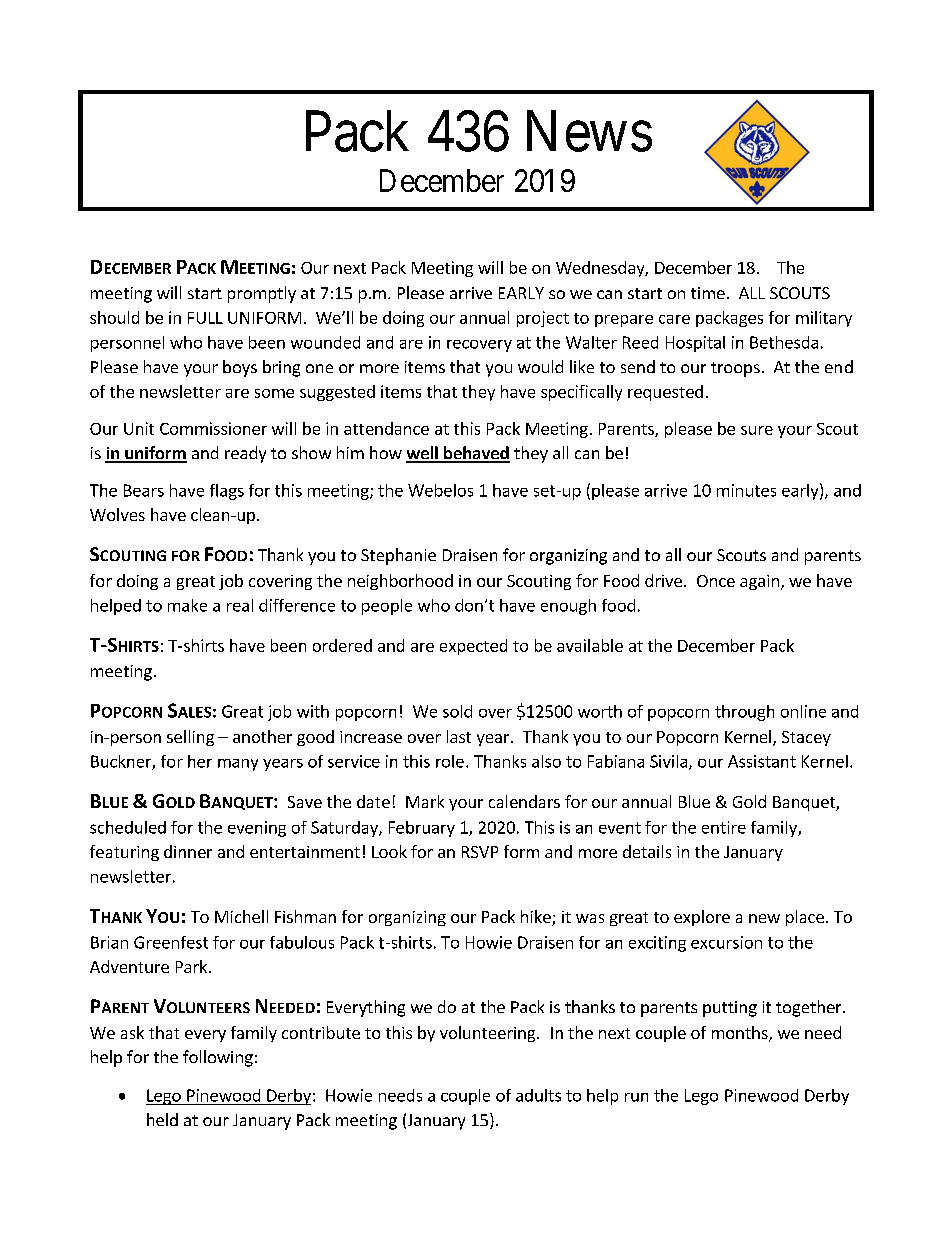 This screenshot has height=1233, width=952. What do you see at coordinates (636, 1097) in the screenshot?
I see `run` at bounding box center [636, 1097].
